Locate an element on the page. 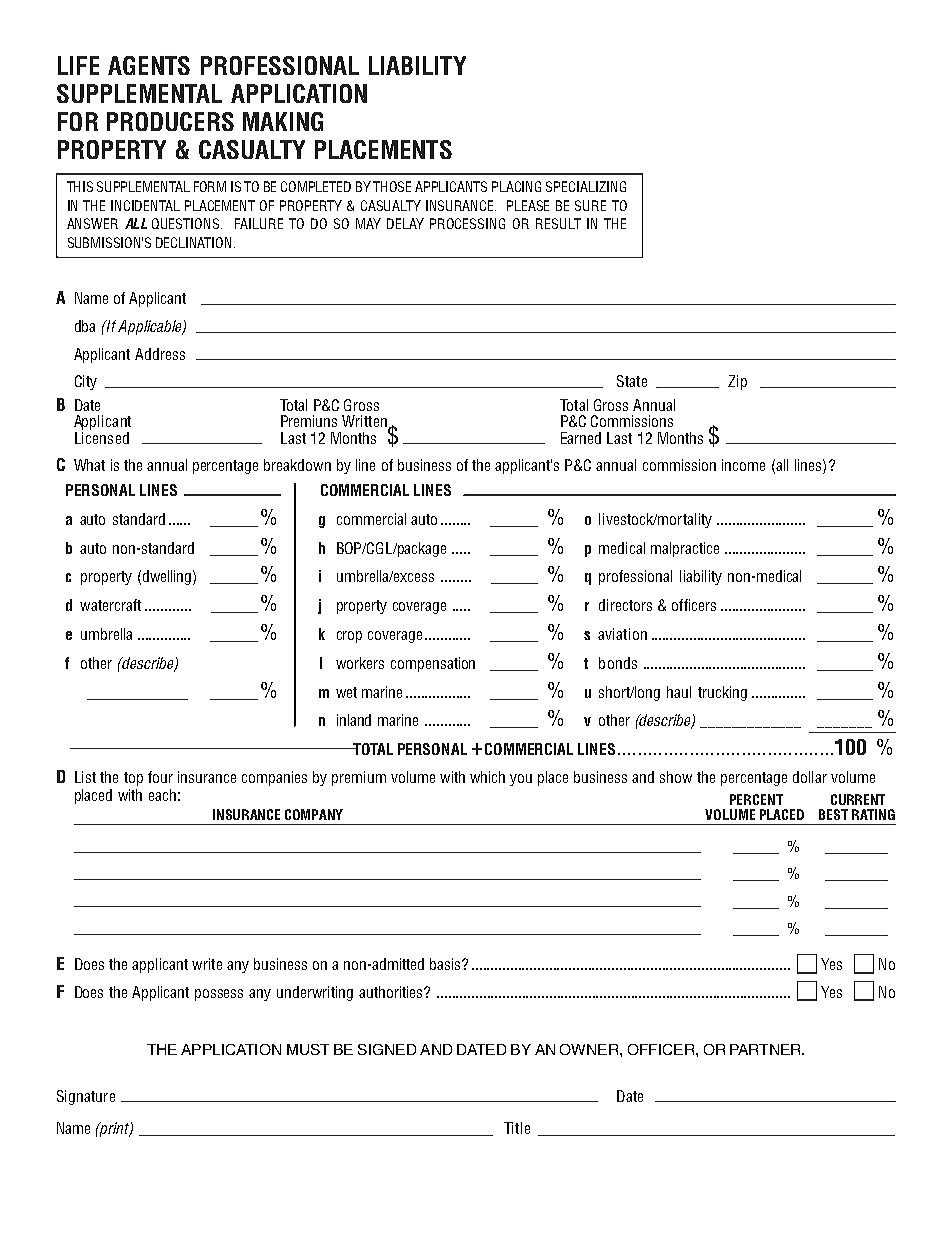 Image resolution: width=952 pixels, height=1233 pixels. compensation is located at coordinates (433, 664).
